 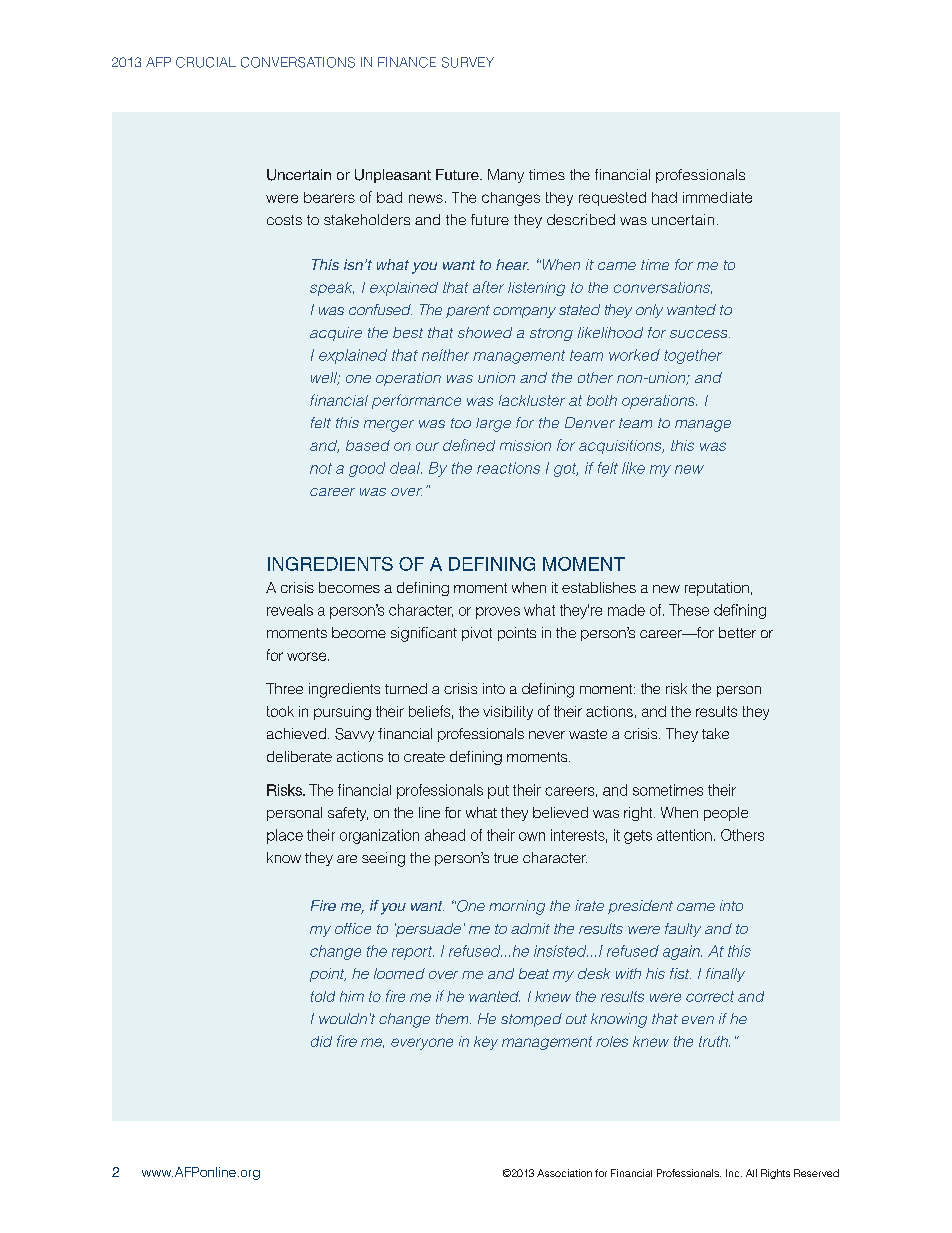 I want to click on SURVEY, so click(x=468, y=62).
